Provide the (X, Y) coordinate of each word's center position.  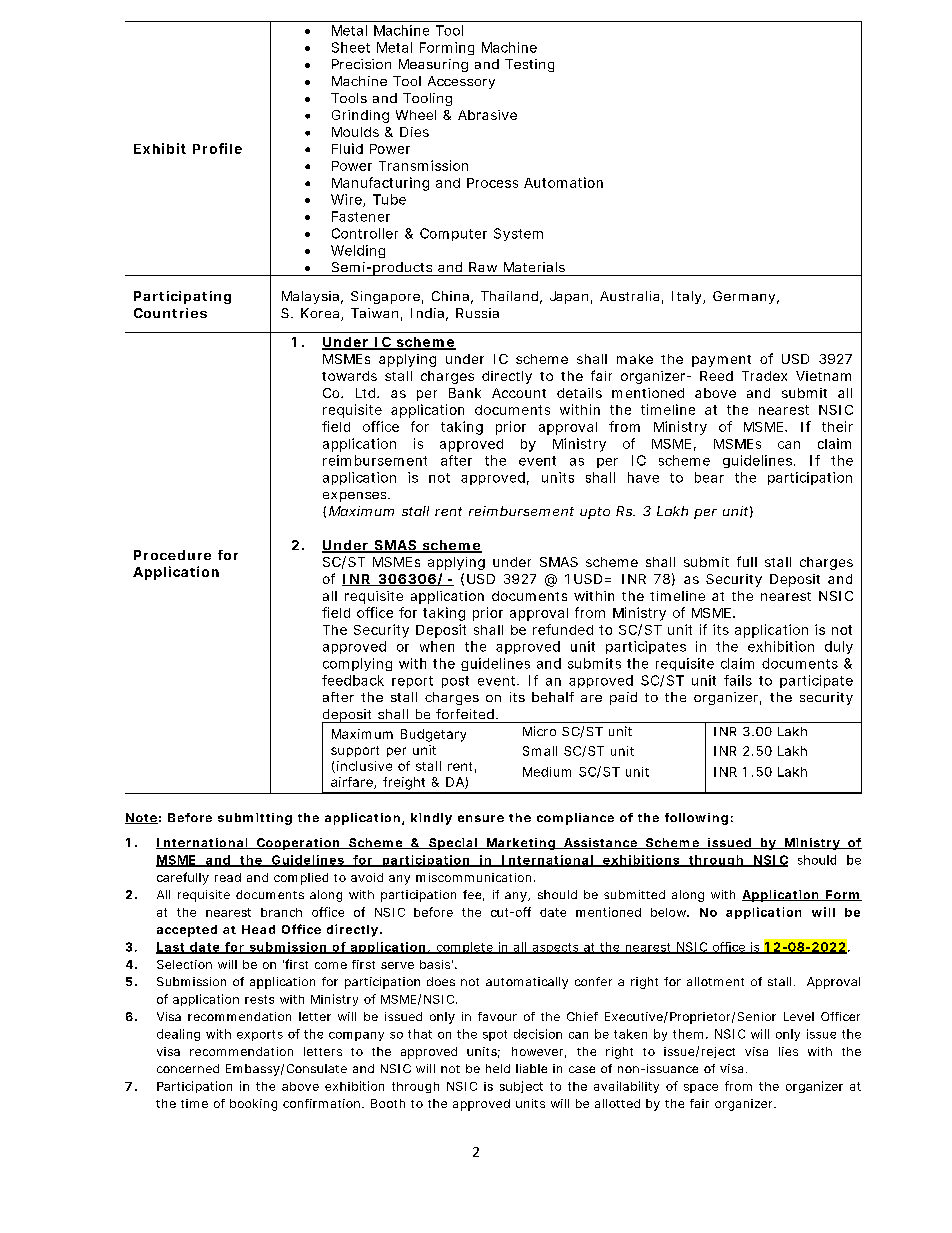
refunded (563, 629)
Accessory (461, 82)
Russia (477, 313)
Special (453, 844)
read (228, 877)
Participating (182, 297)
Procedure (172, 555)
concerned (188, 1068)
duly (839, 647)
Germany (744, 297)
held (498, 1068)
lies (788, 1051)
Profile (217, 148)
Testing (529, 65)
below (668, 912)
